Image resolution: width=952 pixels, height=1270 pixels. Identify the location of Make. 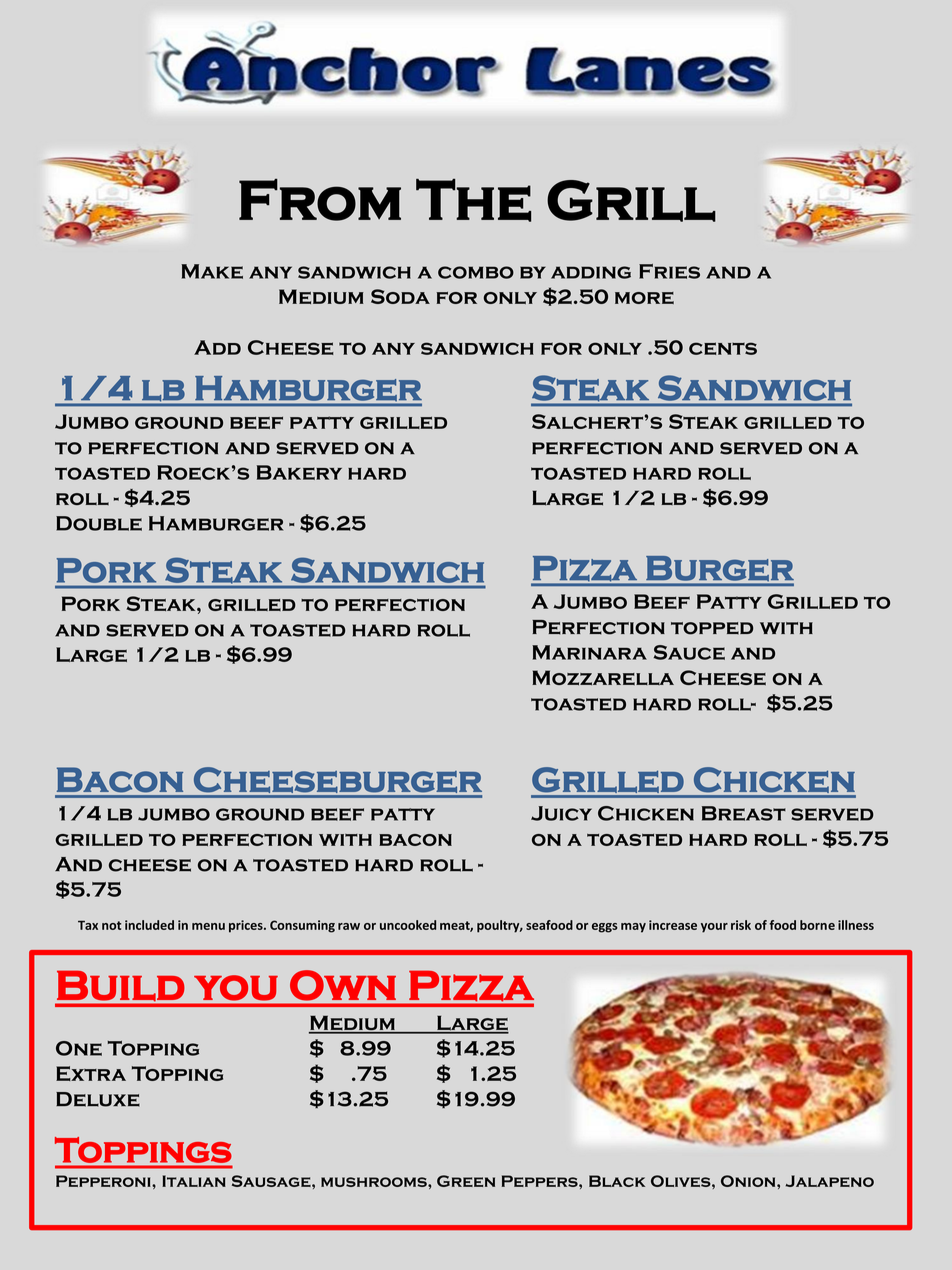
(212, 271).
